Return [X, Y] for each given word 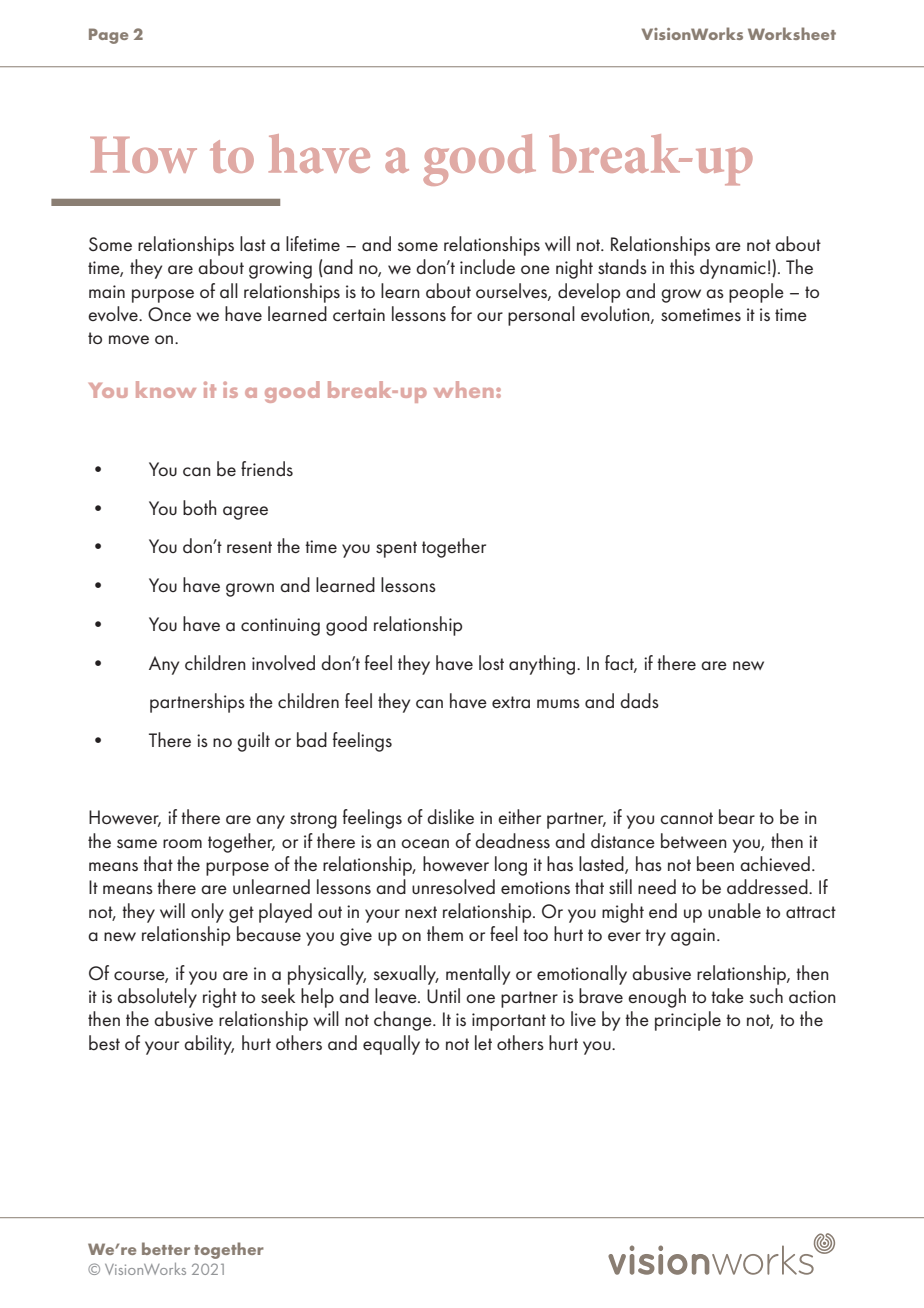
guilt [253, 742]
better [166, 1248]
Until [443, 996]
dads [639, 700]
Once [169, 314]
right [220, 998]
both [200, 507]
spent [396, 549]
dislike [450, 816]
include [487, 267]
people [756, 293]
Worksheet [792, 33]
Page [108, 36]
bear [737, 817]
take [727, 995]
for [461, 313]
